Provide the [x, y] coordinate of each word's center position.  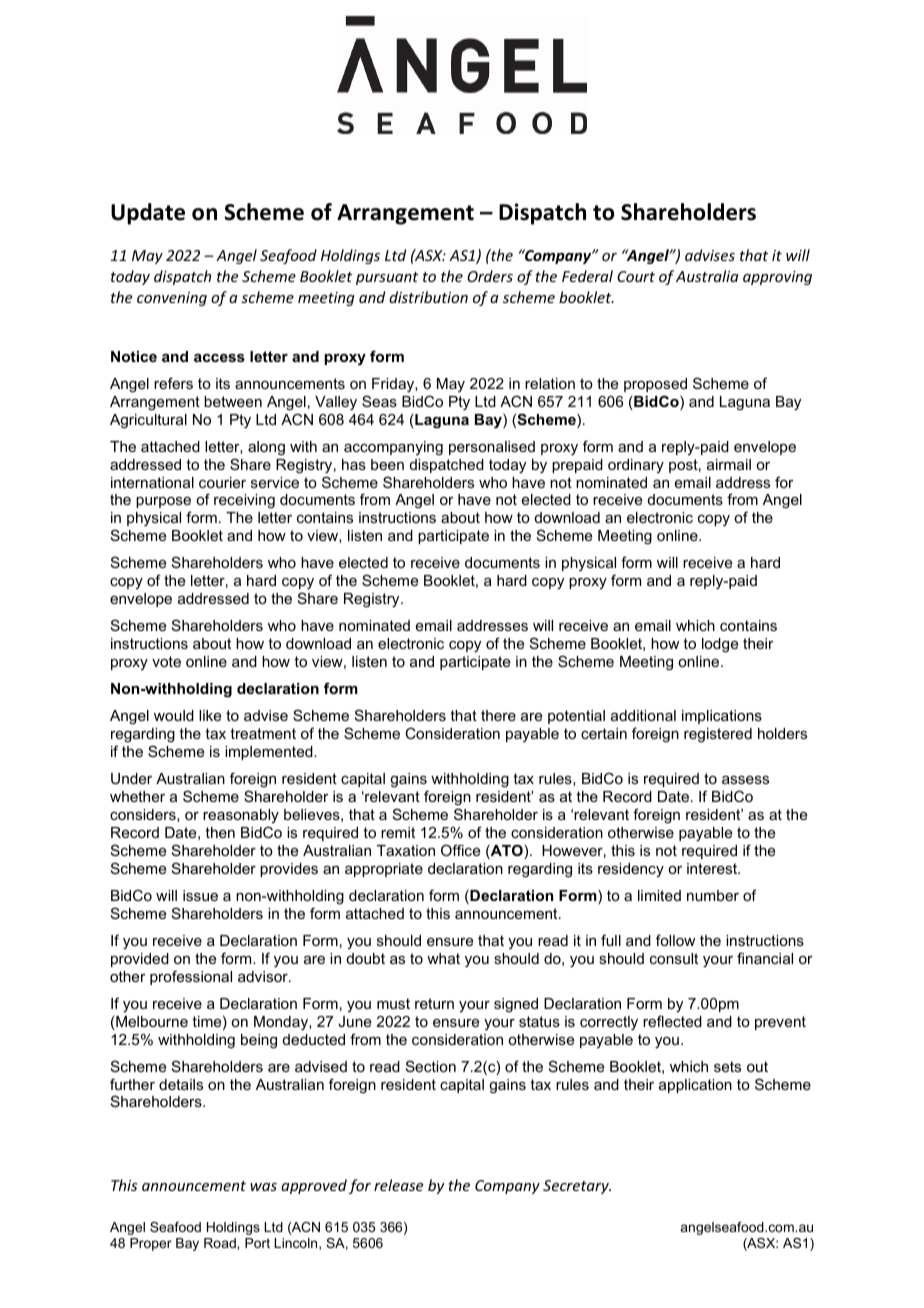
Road [221, 1243]
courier [222, 482]
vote [166, 661]
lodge [720, 645]
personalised [492, 448]
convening [172, 299]
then [220, 832]
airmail [729, 464]
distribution [428, 297]
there [498, 715]
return [434, 1003]
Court [636, 276]
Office [460, 850]
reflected [672, 1021]
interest [713, 868]
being [259, 1041]
